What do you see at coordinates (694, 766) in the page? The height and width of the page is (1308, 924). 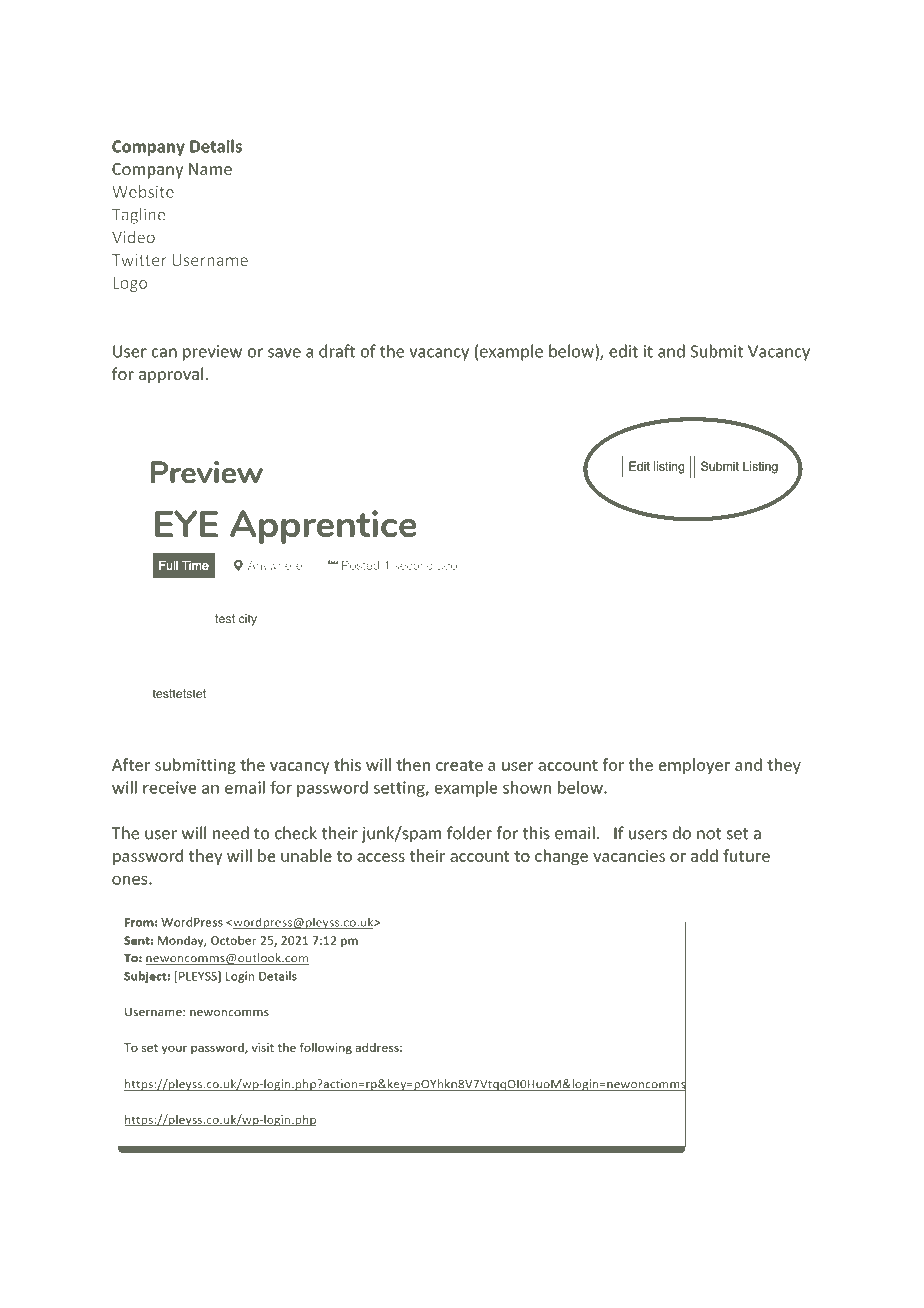 I see `employer` at bounding box center [694, 766].
